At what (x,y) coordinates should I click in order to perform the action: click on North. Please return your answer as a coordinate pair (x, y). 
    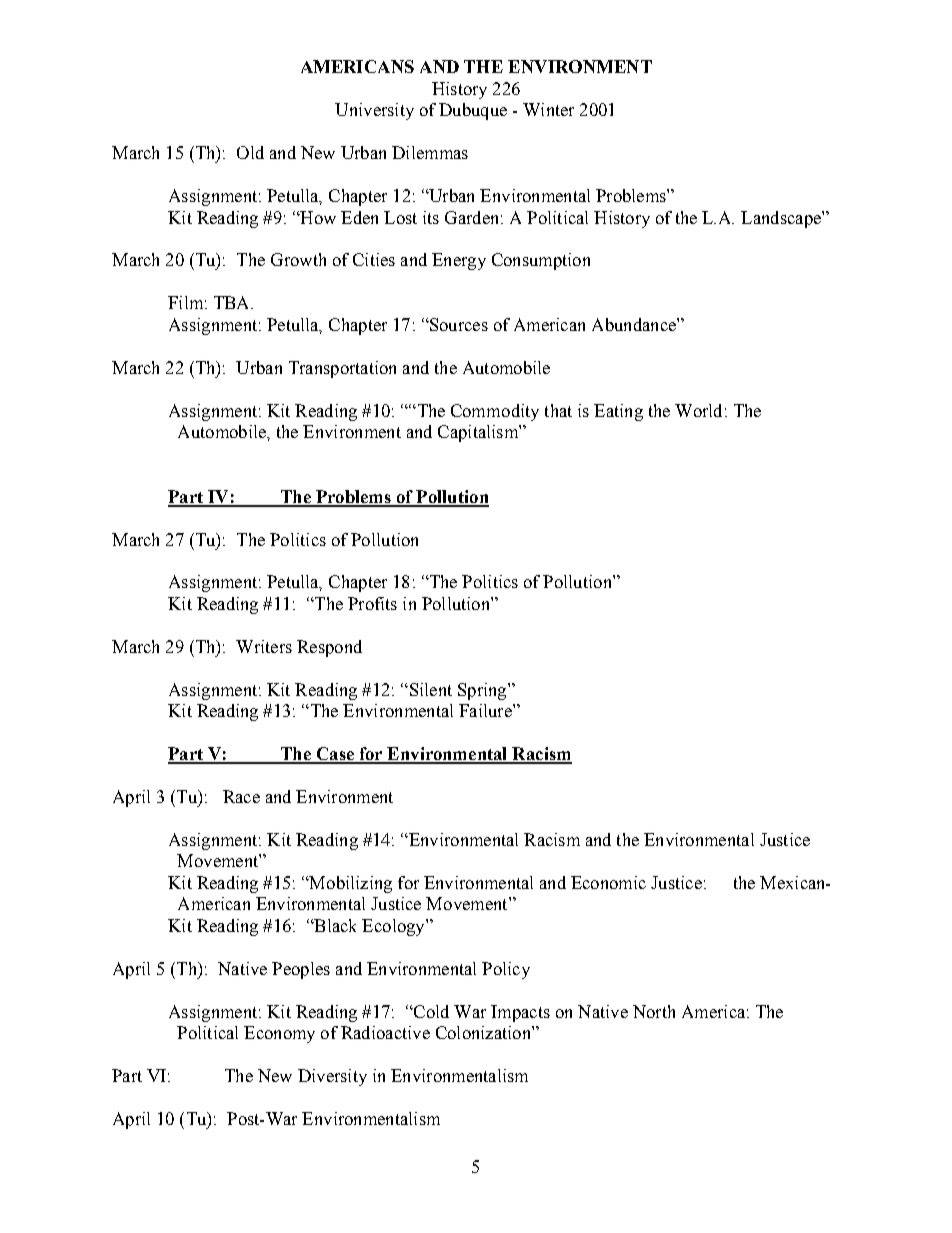
    Looking at the image, I should click on (654, 1011).
